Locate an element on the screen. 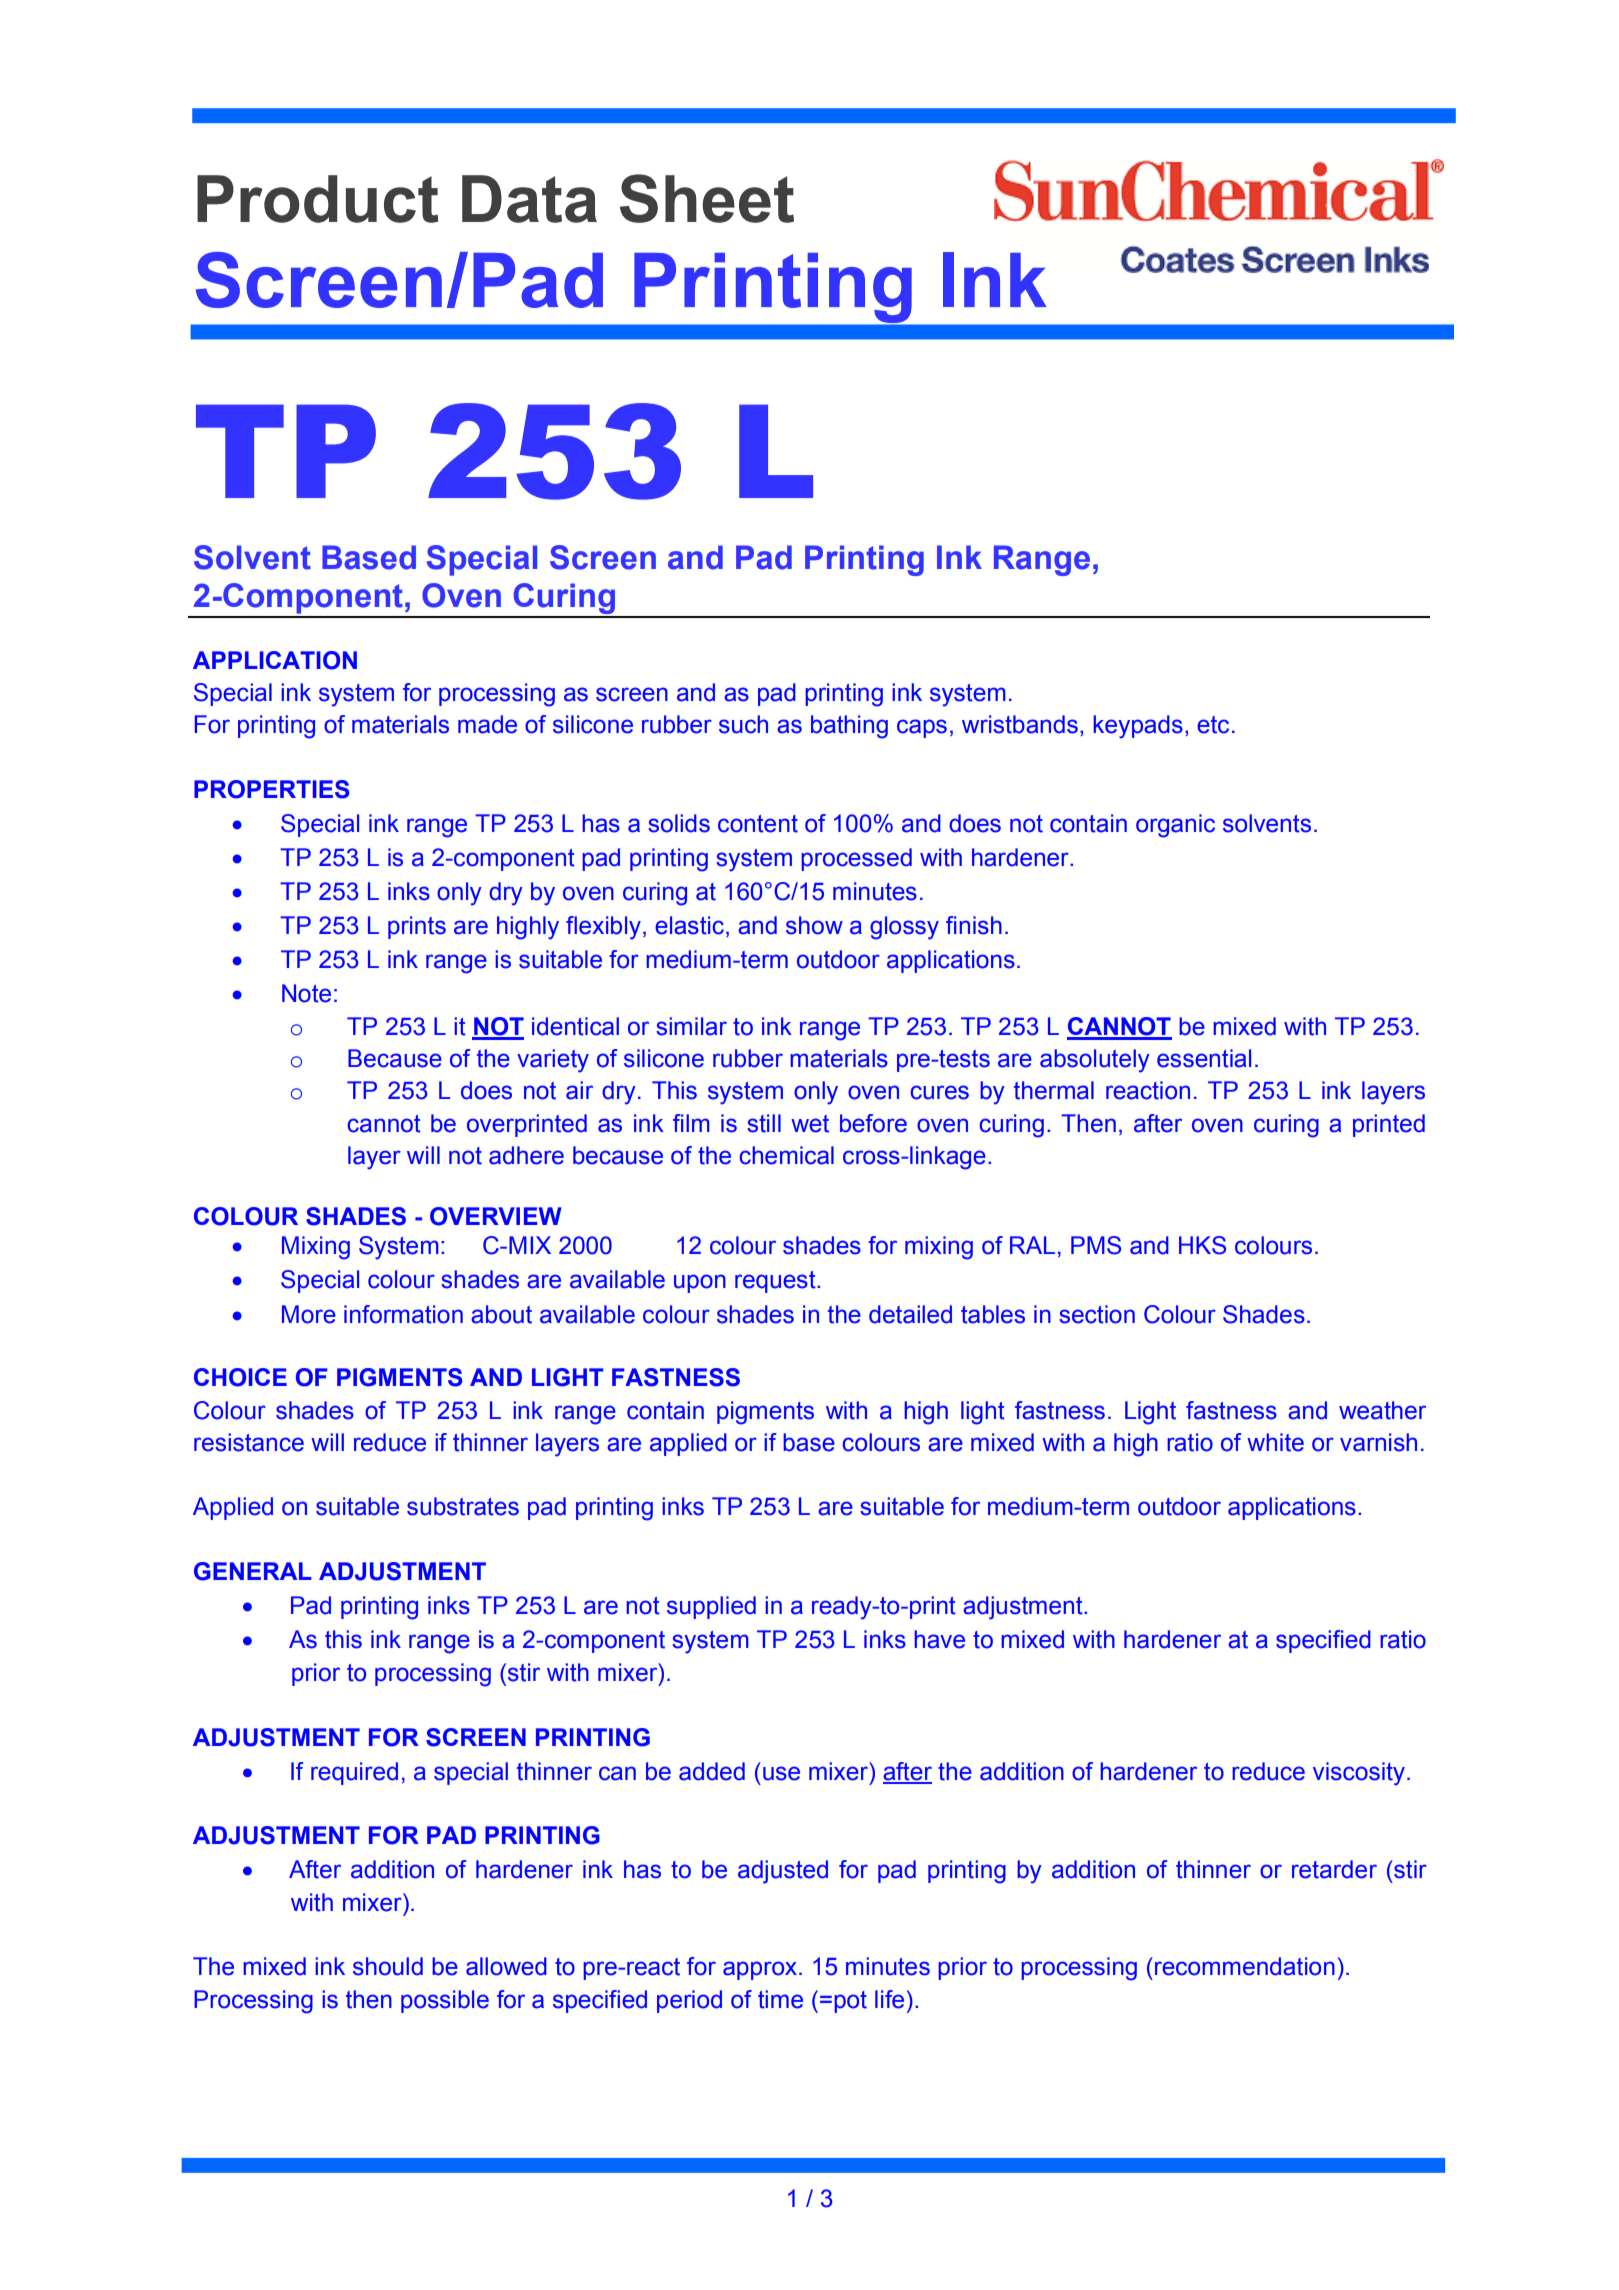  approx is located at coordinates (760, 1970).
